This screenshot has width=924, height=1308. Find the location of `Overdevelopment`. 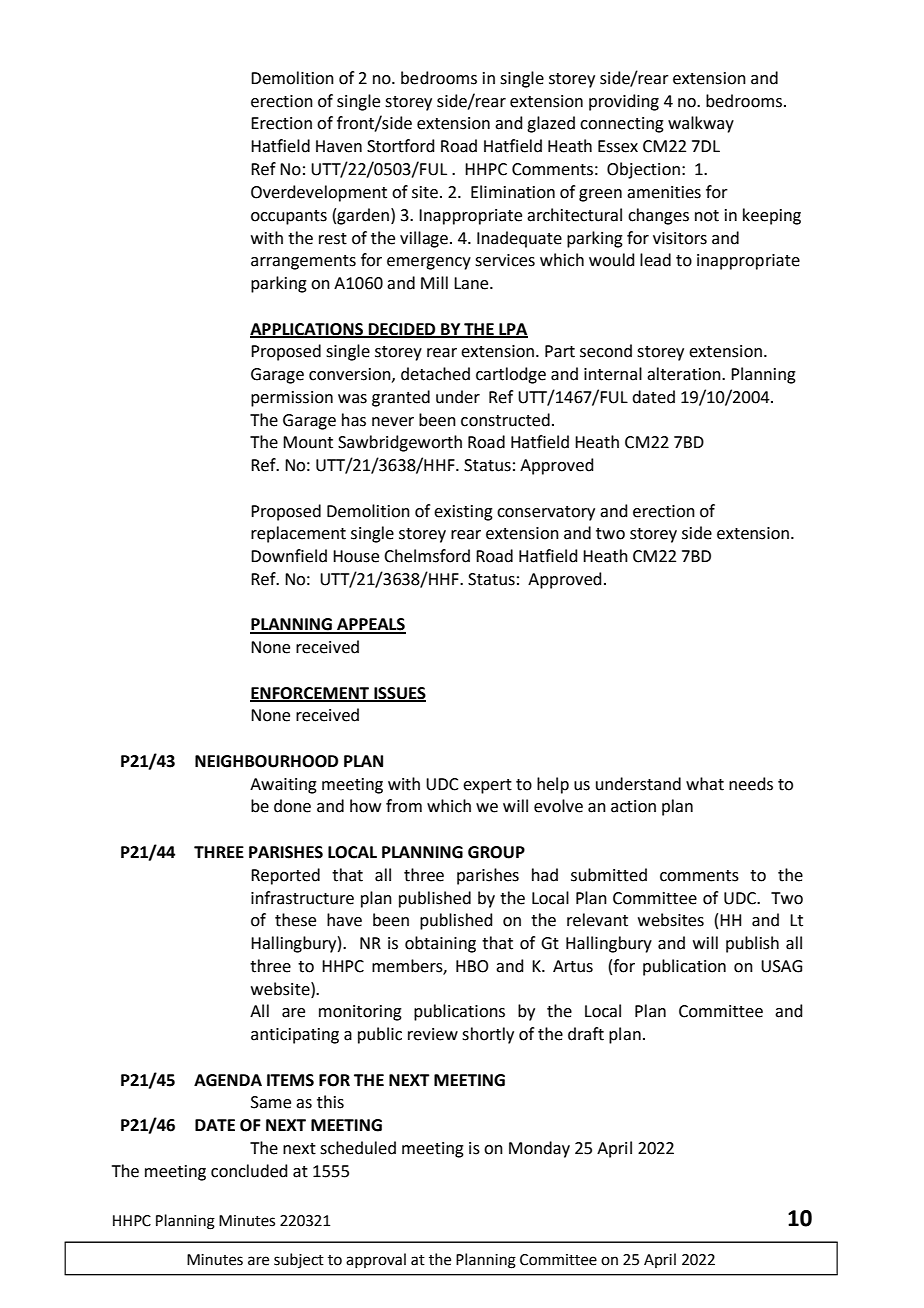

Overdevelopment is located at coordinates (319, 193).
